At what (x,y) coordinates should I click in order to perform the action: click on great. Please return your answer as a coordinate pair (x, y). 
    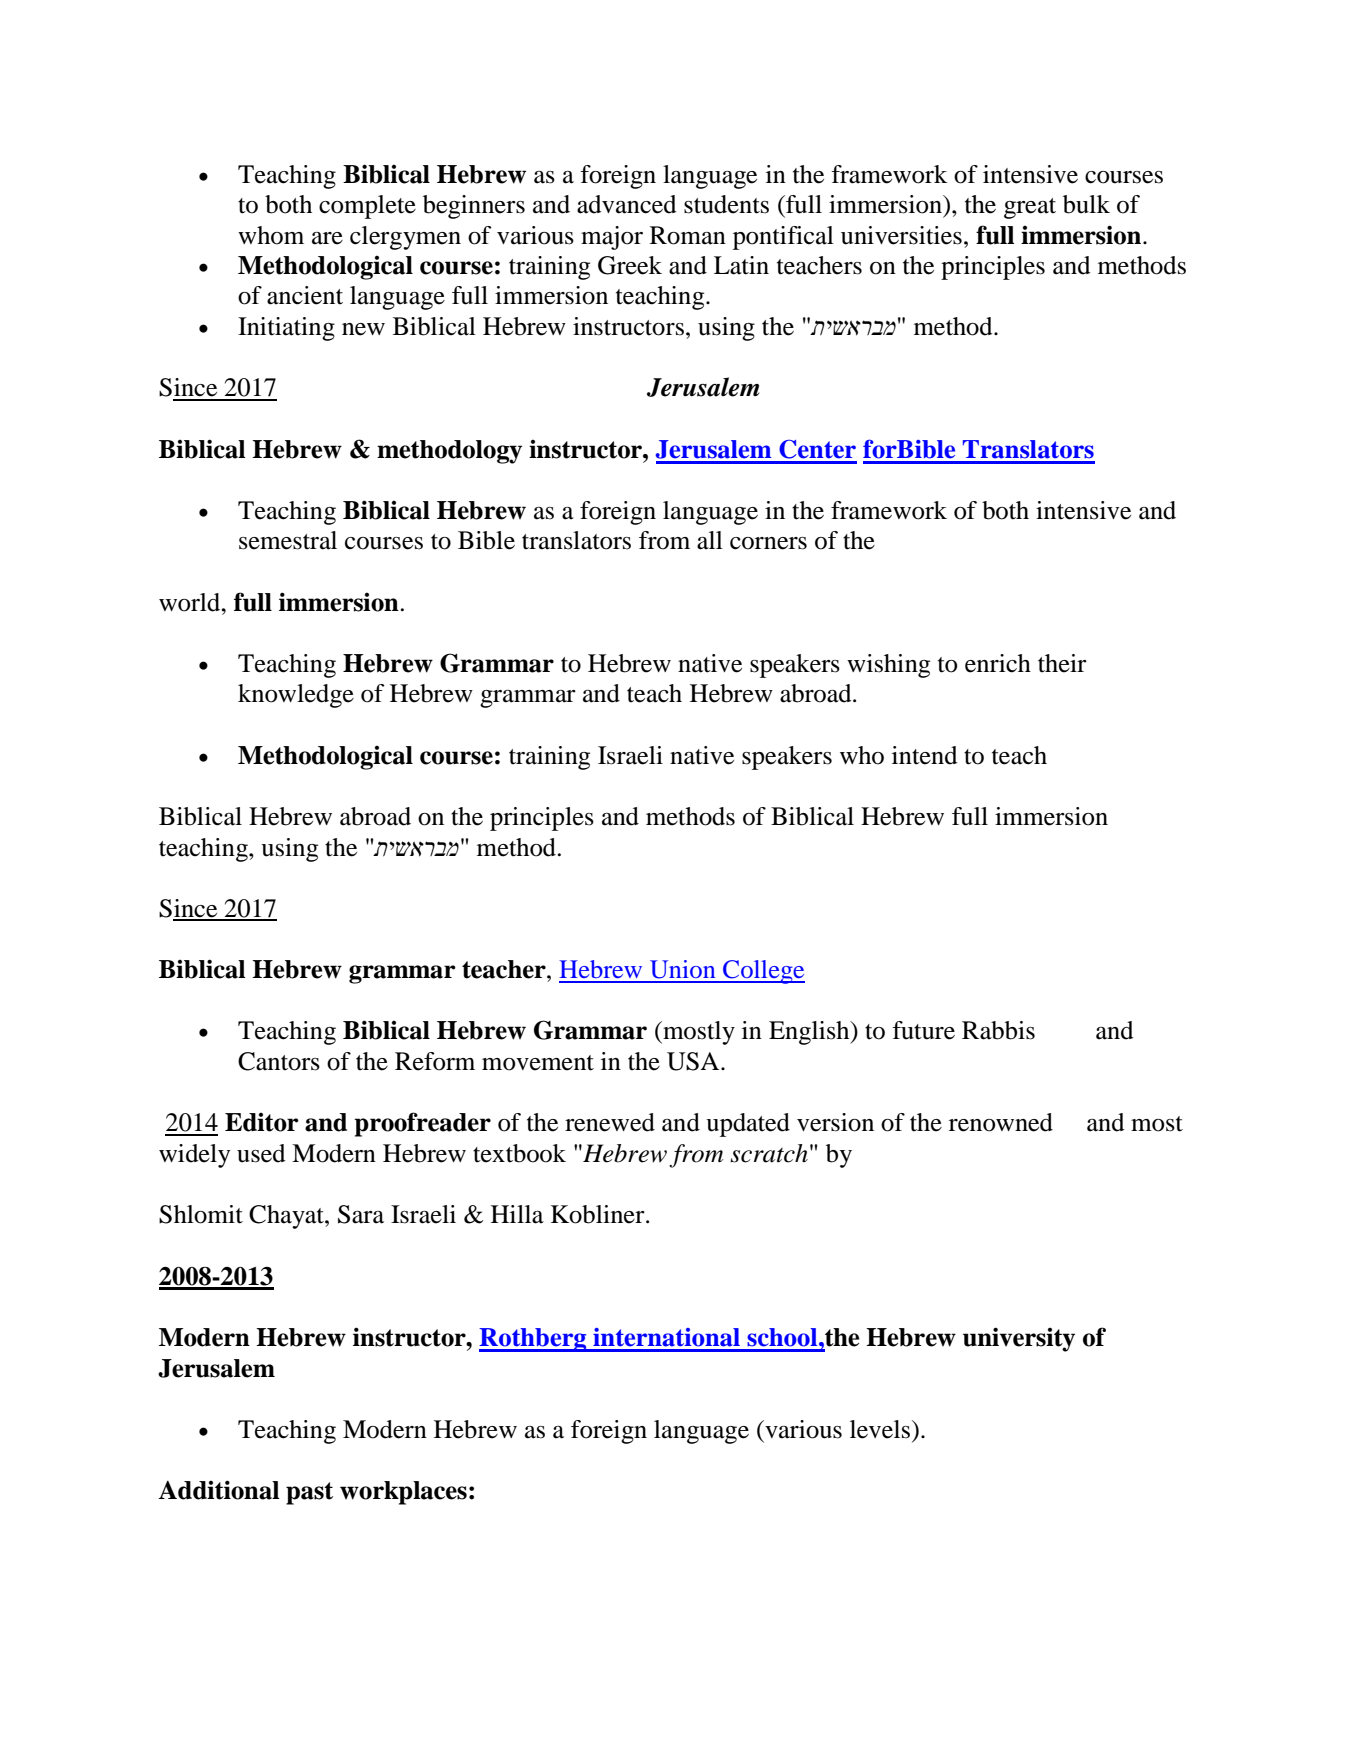
    Looking at the image, I should click on (1030, 208).
